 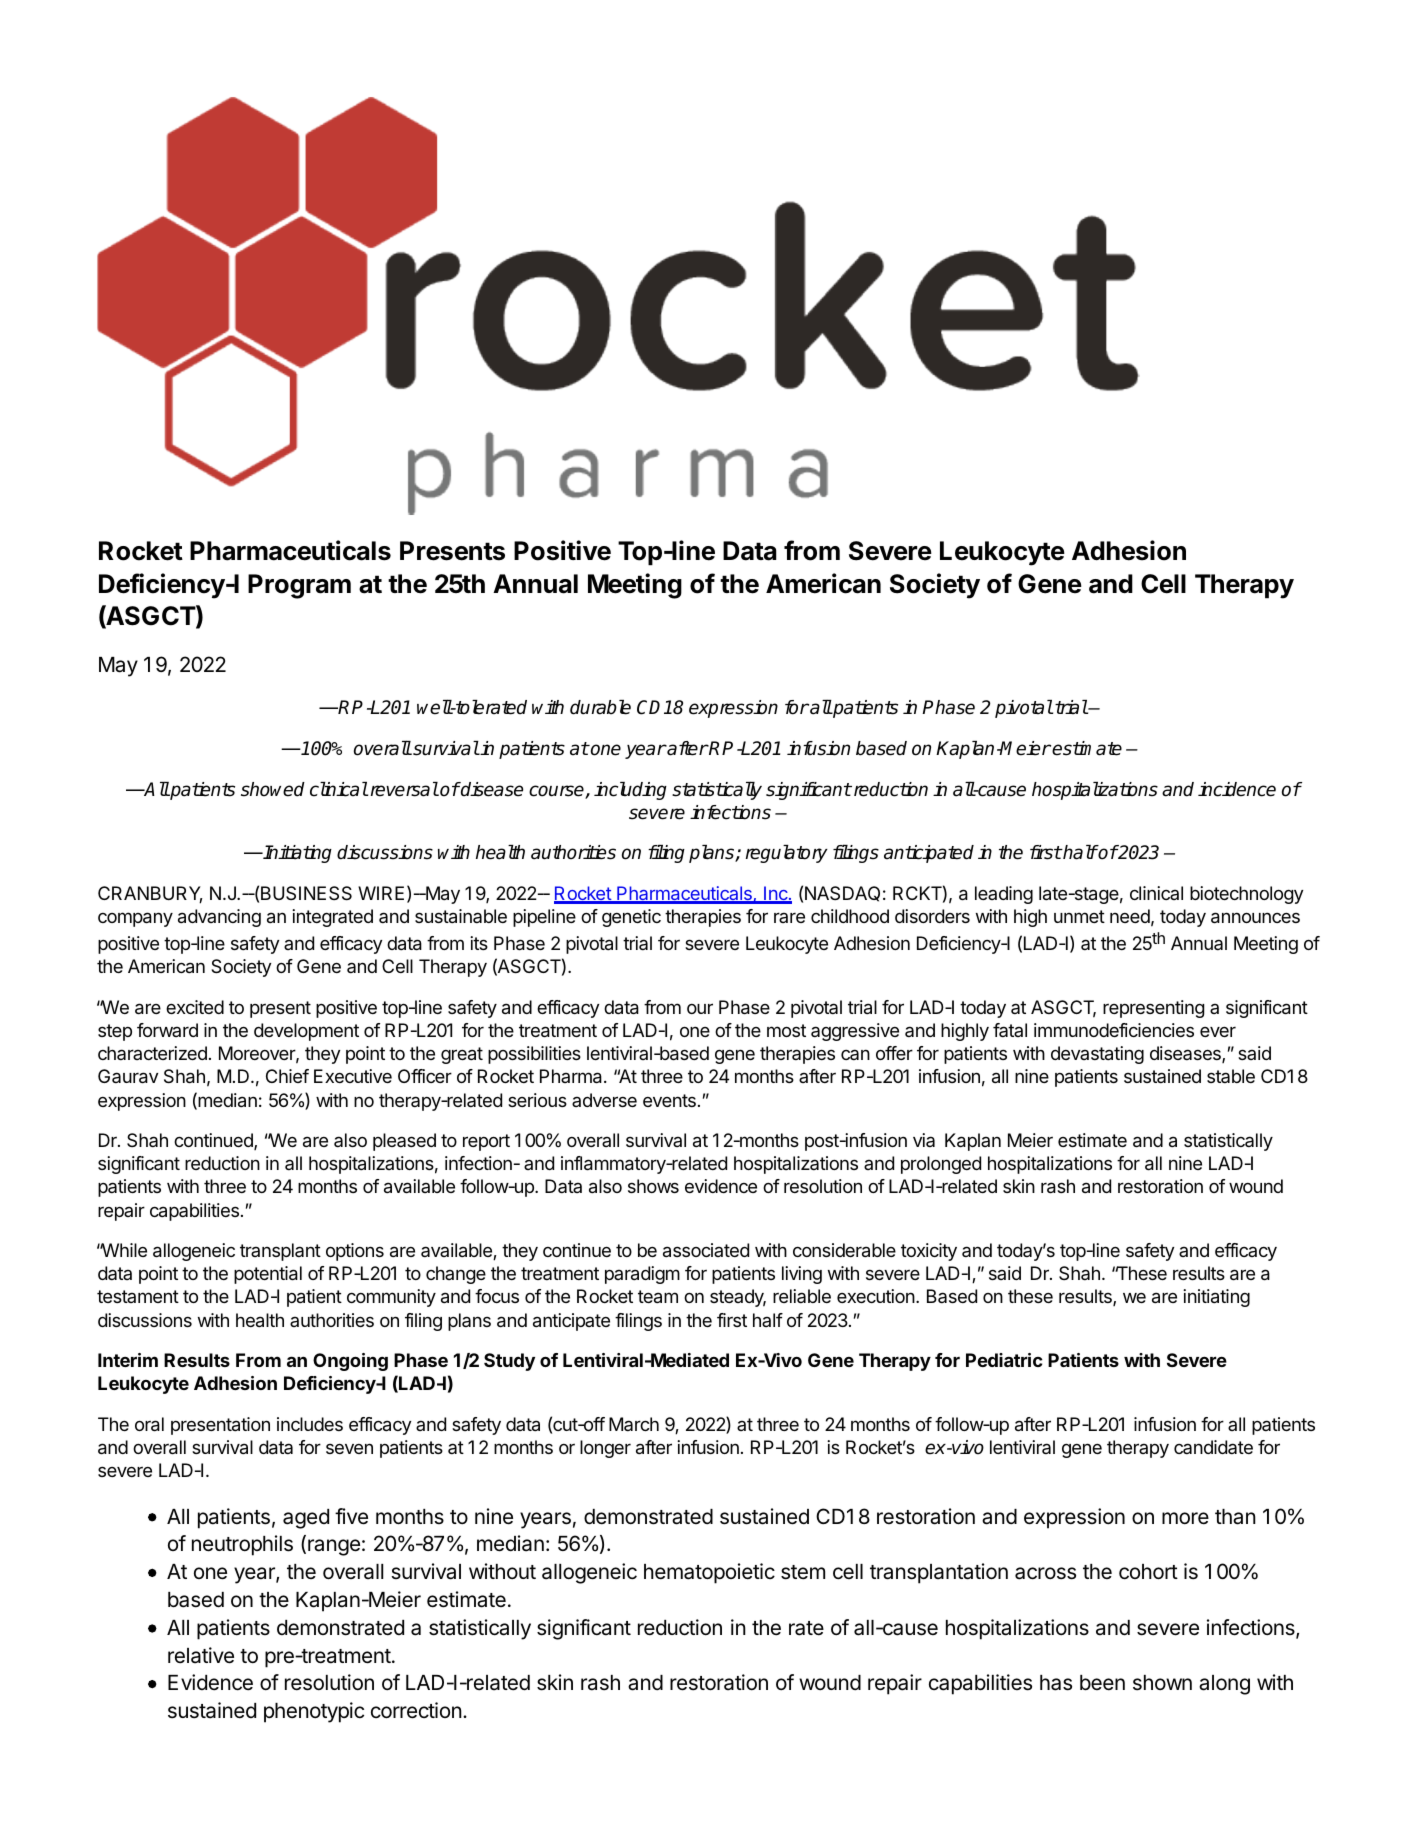 I want to click on including, so click(x=630, y=791).
